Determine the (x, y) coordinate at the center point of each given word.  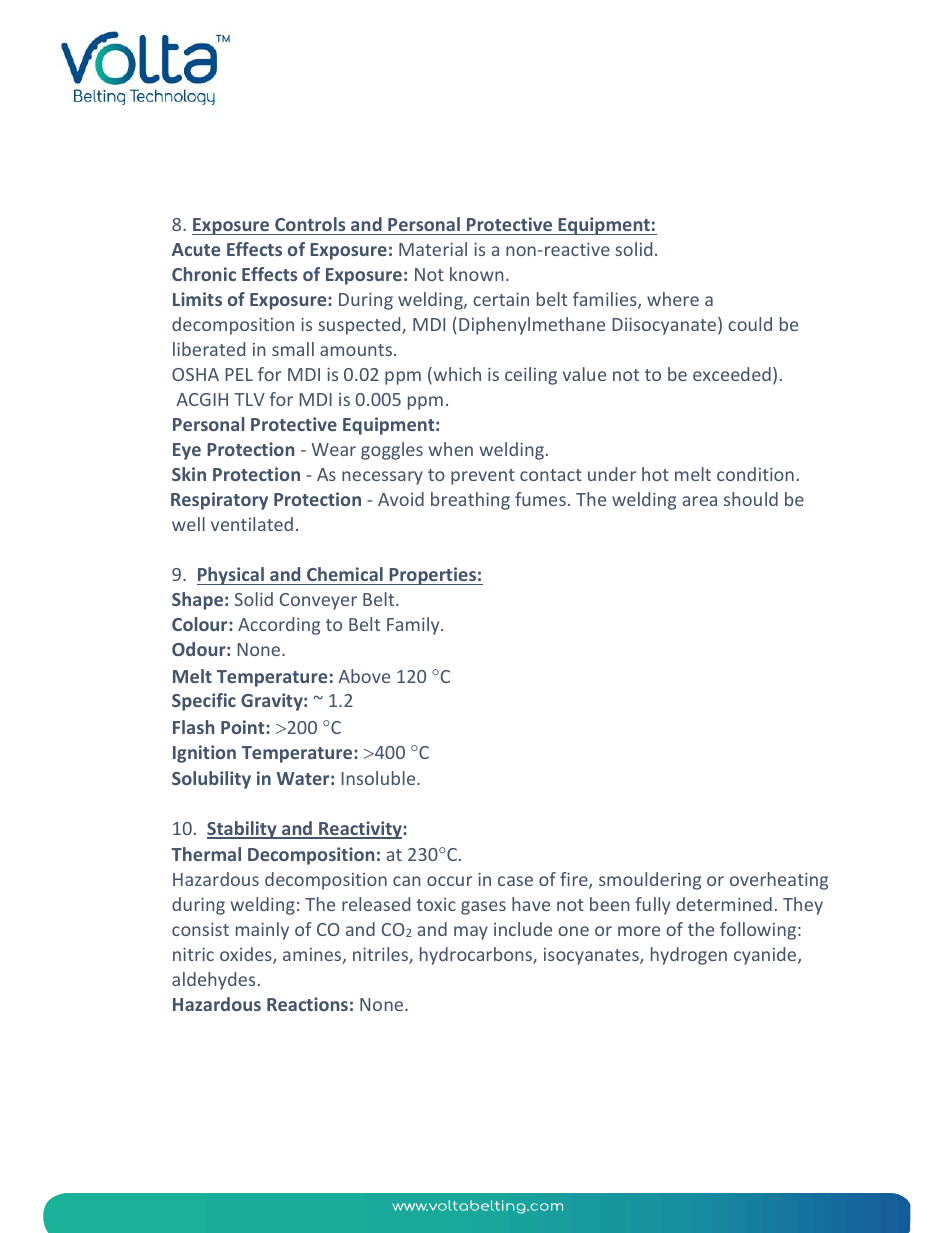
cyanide (766, 956)
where (673, 299)
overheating (779, 881)
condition (755, 474)
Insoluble (380, 778)
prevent (483, 477)
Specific (204, 702)
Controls (310, 224)
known (476, 274)
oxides (247, 955)
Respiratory (219, 501)
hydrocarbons (477, 956)
